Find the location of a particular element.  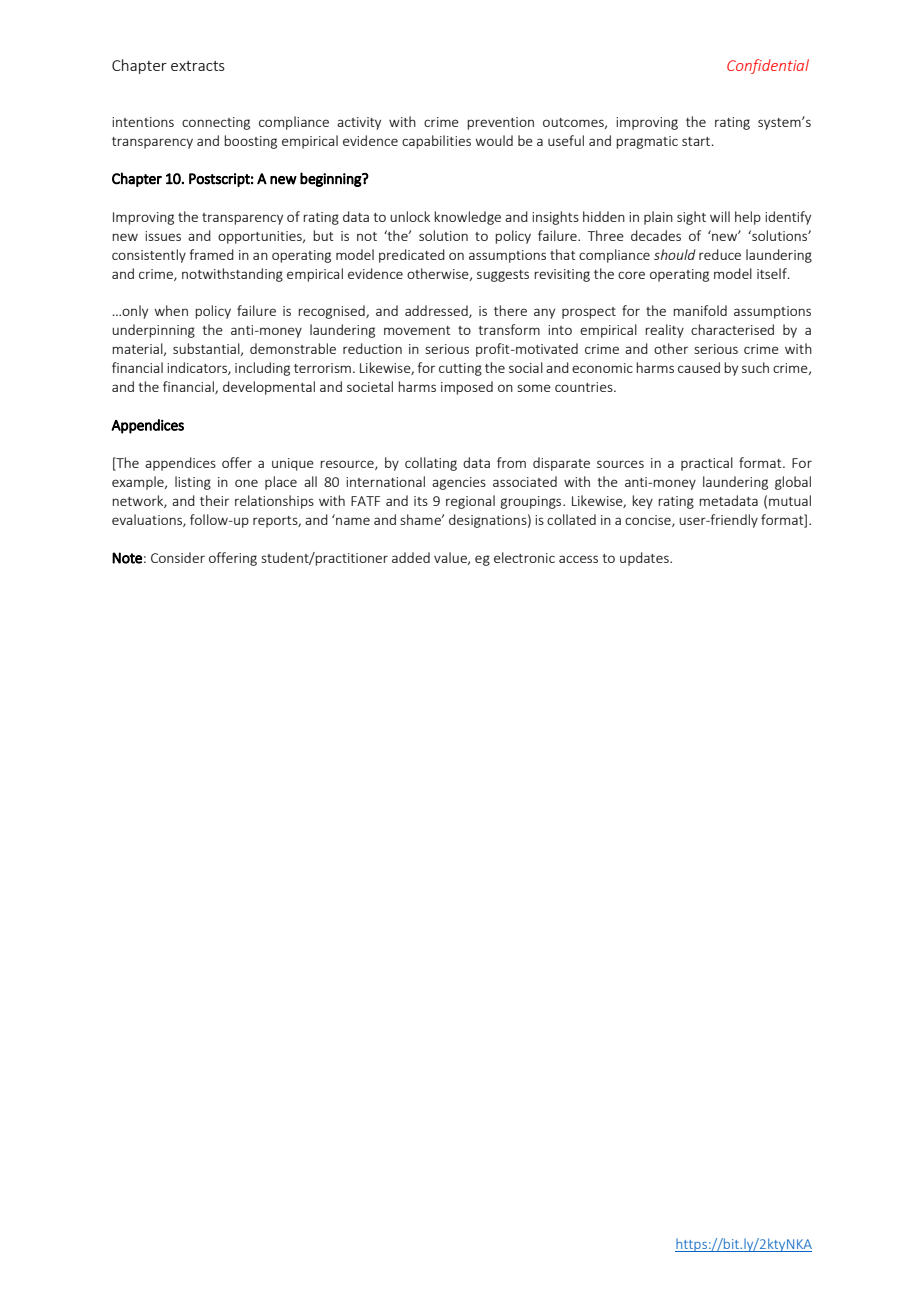

extracts is located at coordinates (198, 66).
